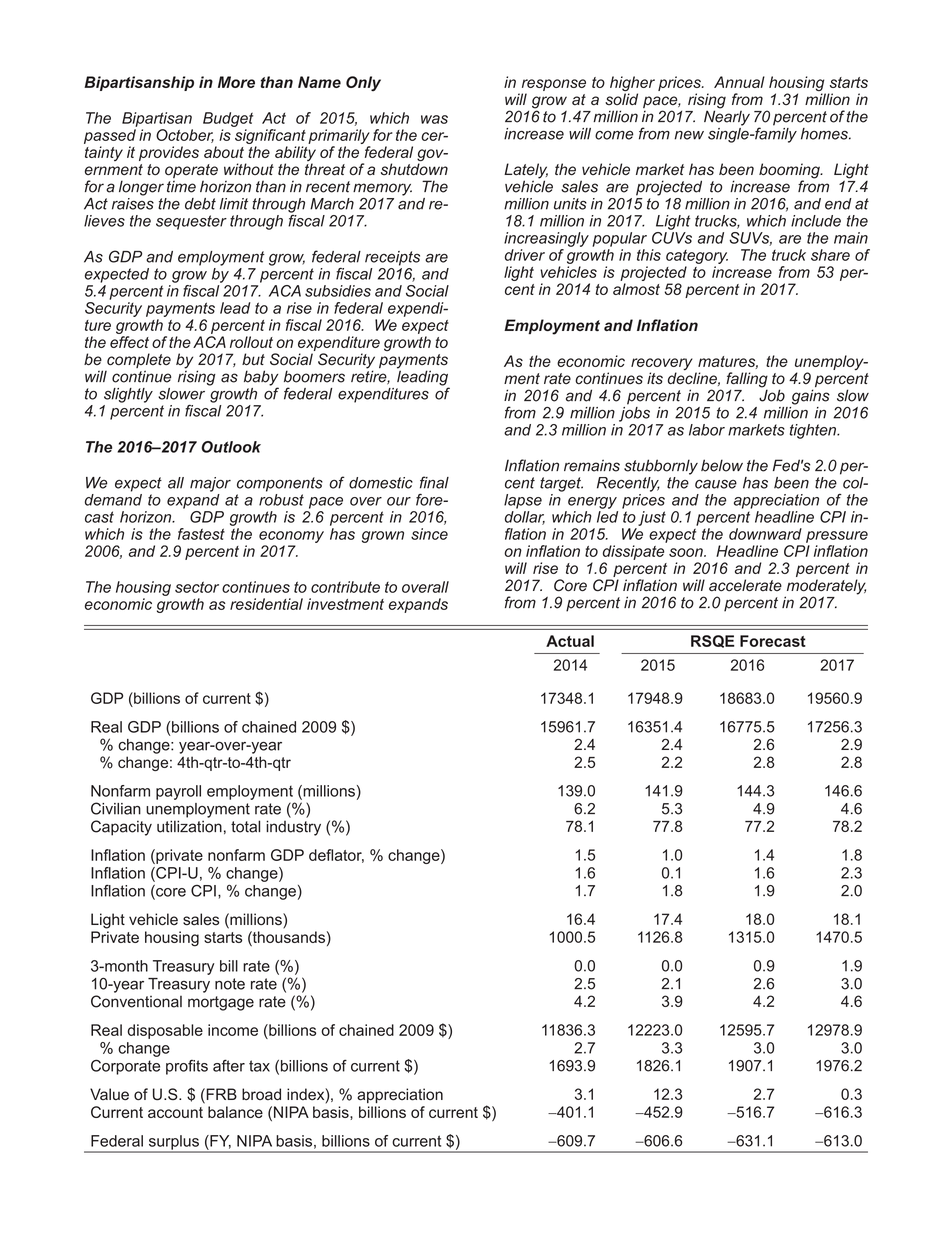  What do you see at coordinates (293, 828) in the page?
I see `industry` at bounding box center [293, 828].
